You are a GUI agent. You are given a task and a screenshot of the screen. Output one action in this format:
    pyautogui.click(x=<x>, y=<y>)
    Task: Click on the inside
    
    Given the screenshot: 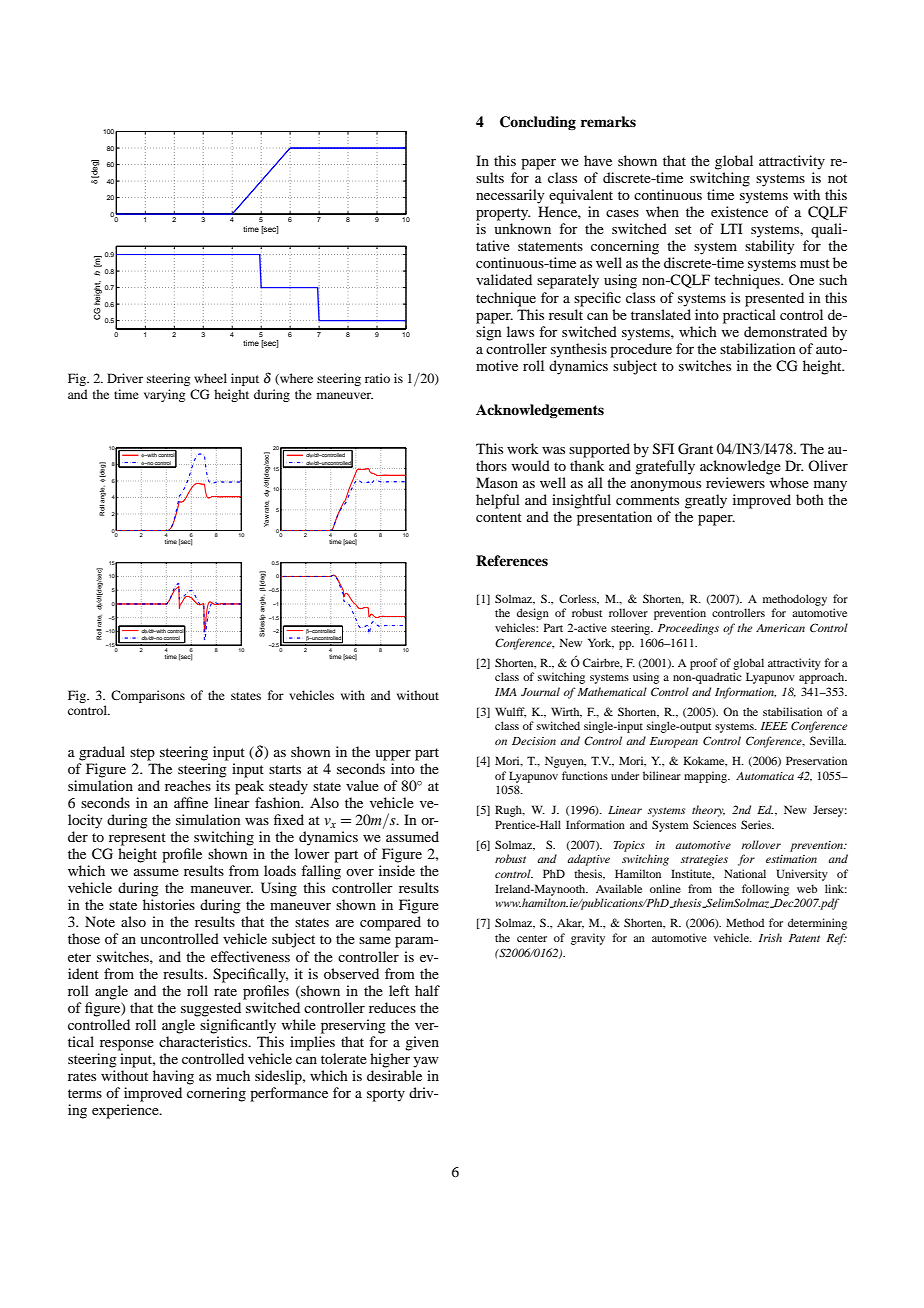 What is the action you would take?
    pyautogui.click(x=397, y=870)
